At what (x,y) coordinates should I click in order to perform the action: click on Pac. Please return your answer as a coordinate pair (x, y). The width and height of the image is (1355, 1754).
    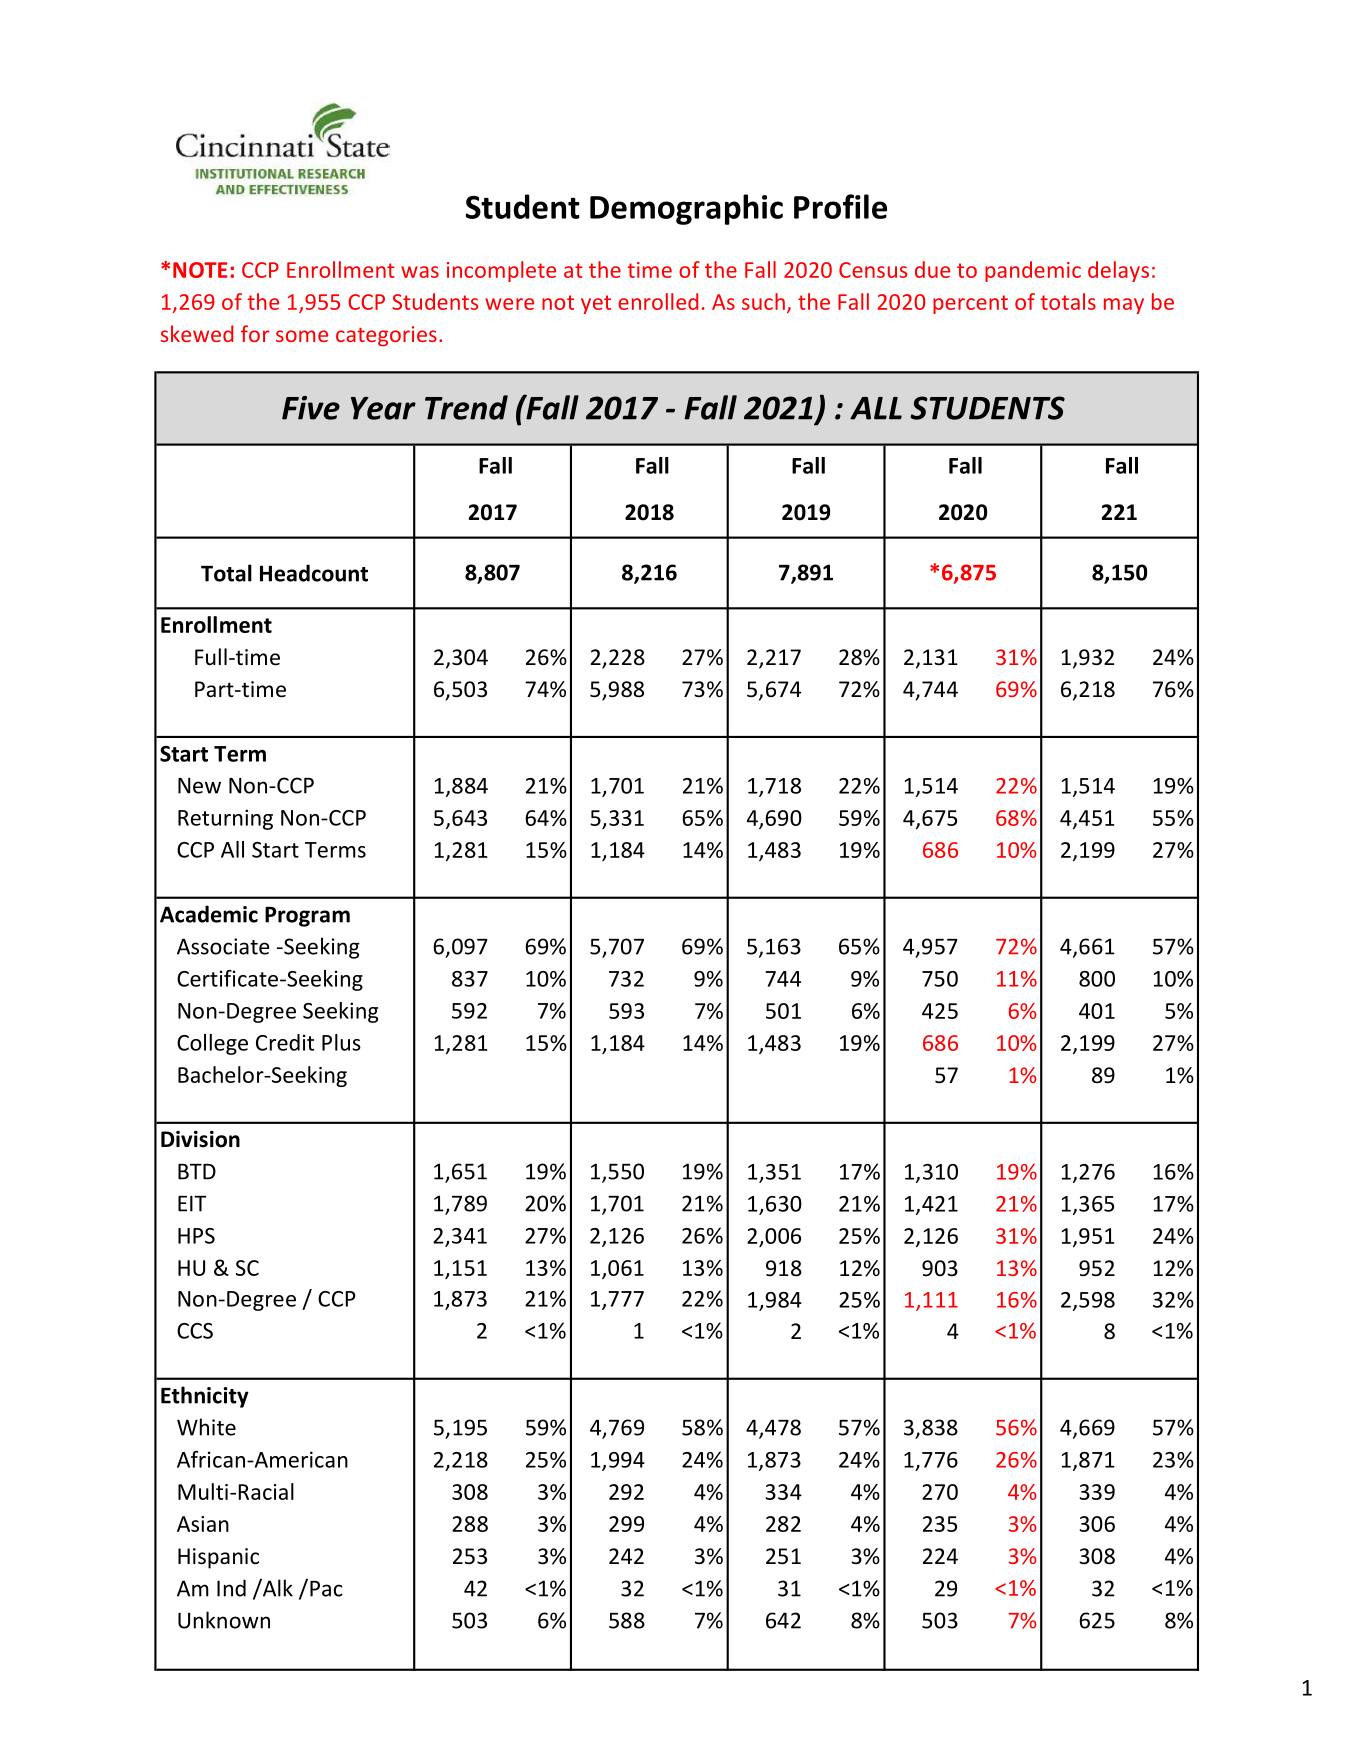
    Looking at the image, I should click on (326, 1589).
